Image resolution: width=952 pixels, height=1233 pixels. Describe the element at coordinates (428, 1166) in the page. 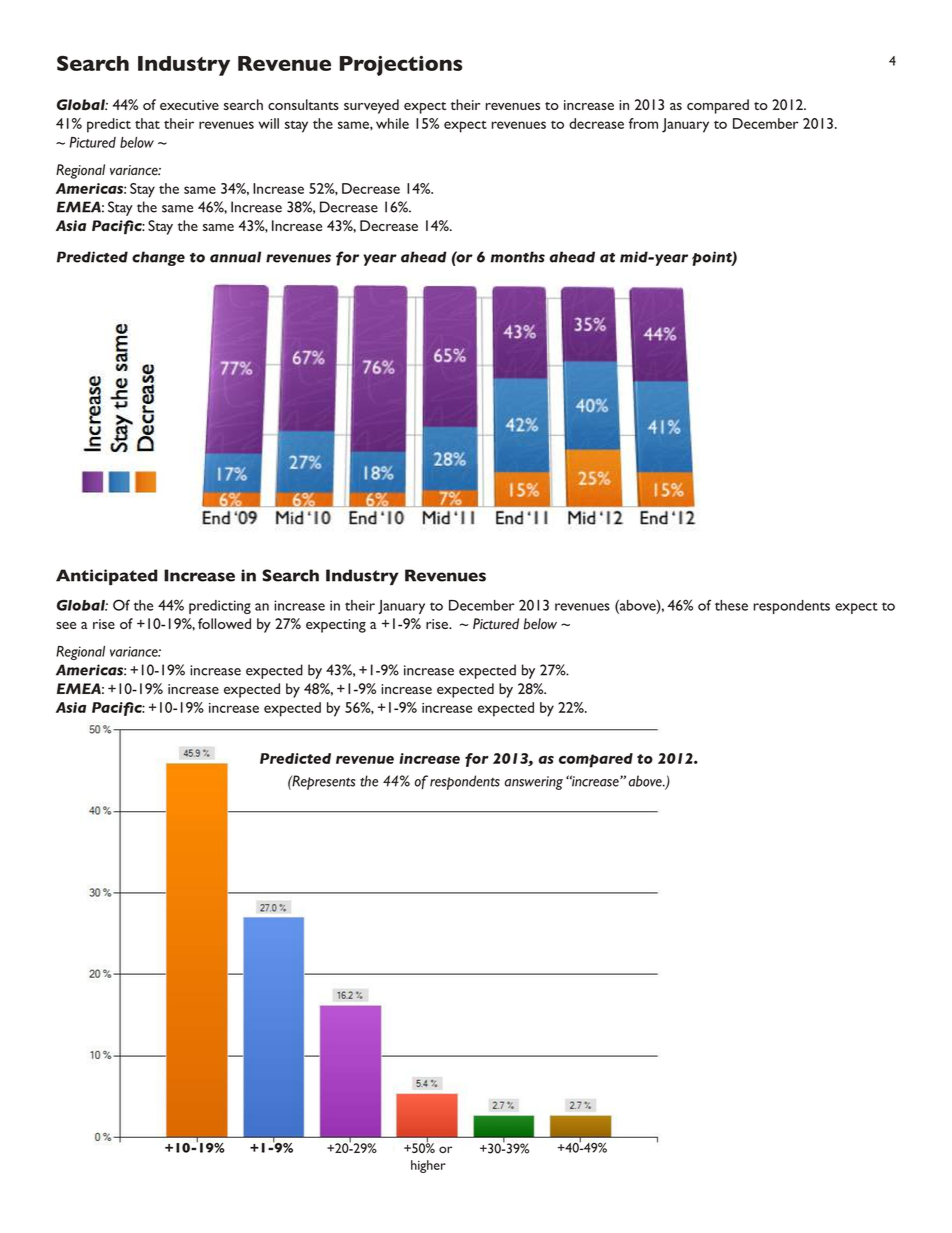

I see `higher` at that location.
